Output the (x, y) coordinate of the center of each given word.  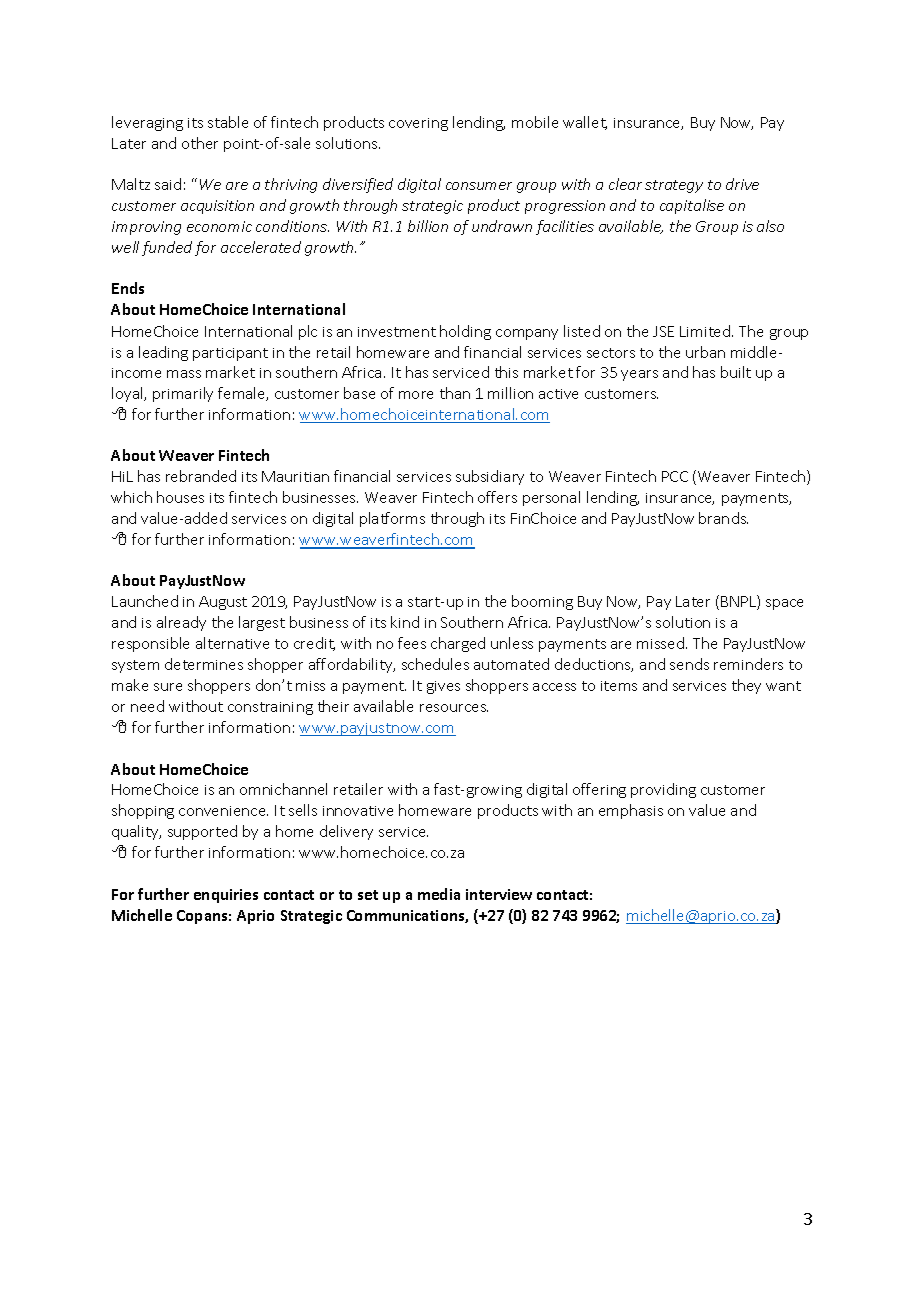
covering (418, 124)
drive (742, 184)
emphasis (631, 811)
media (439, 894)
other (200, 143)
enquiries (226, 896)
